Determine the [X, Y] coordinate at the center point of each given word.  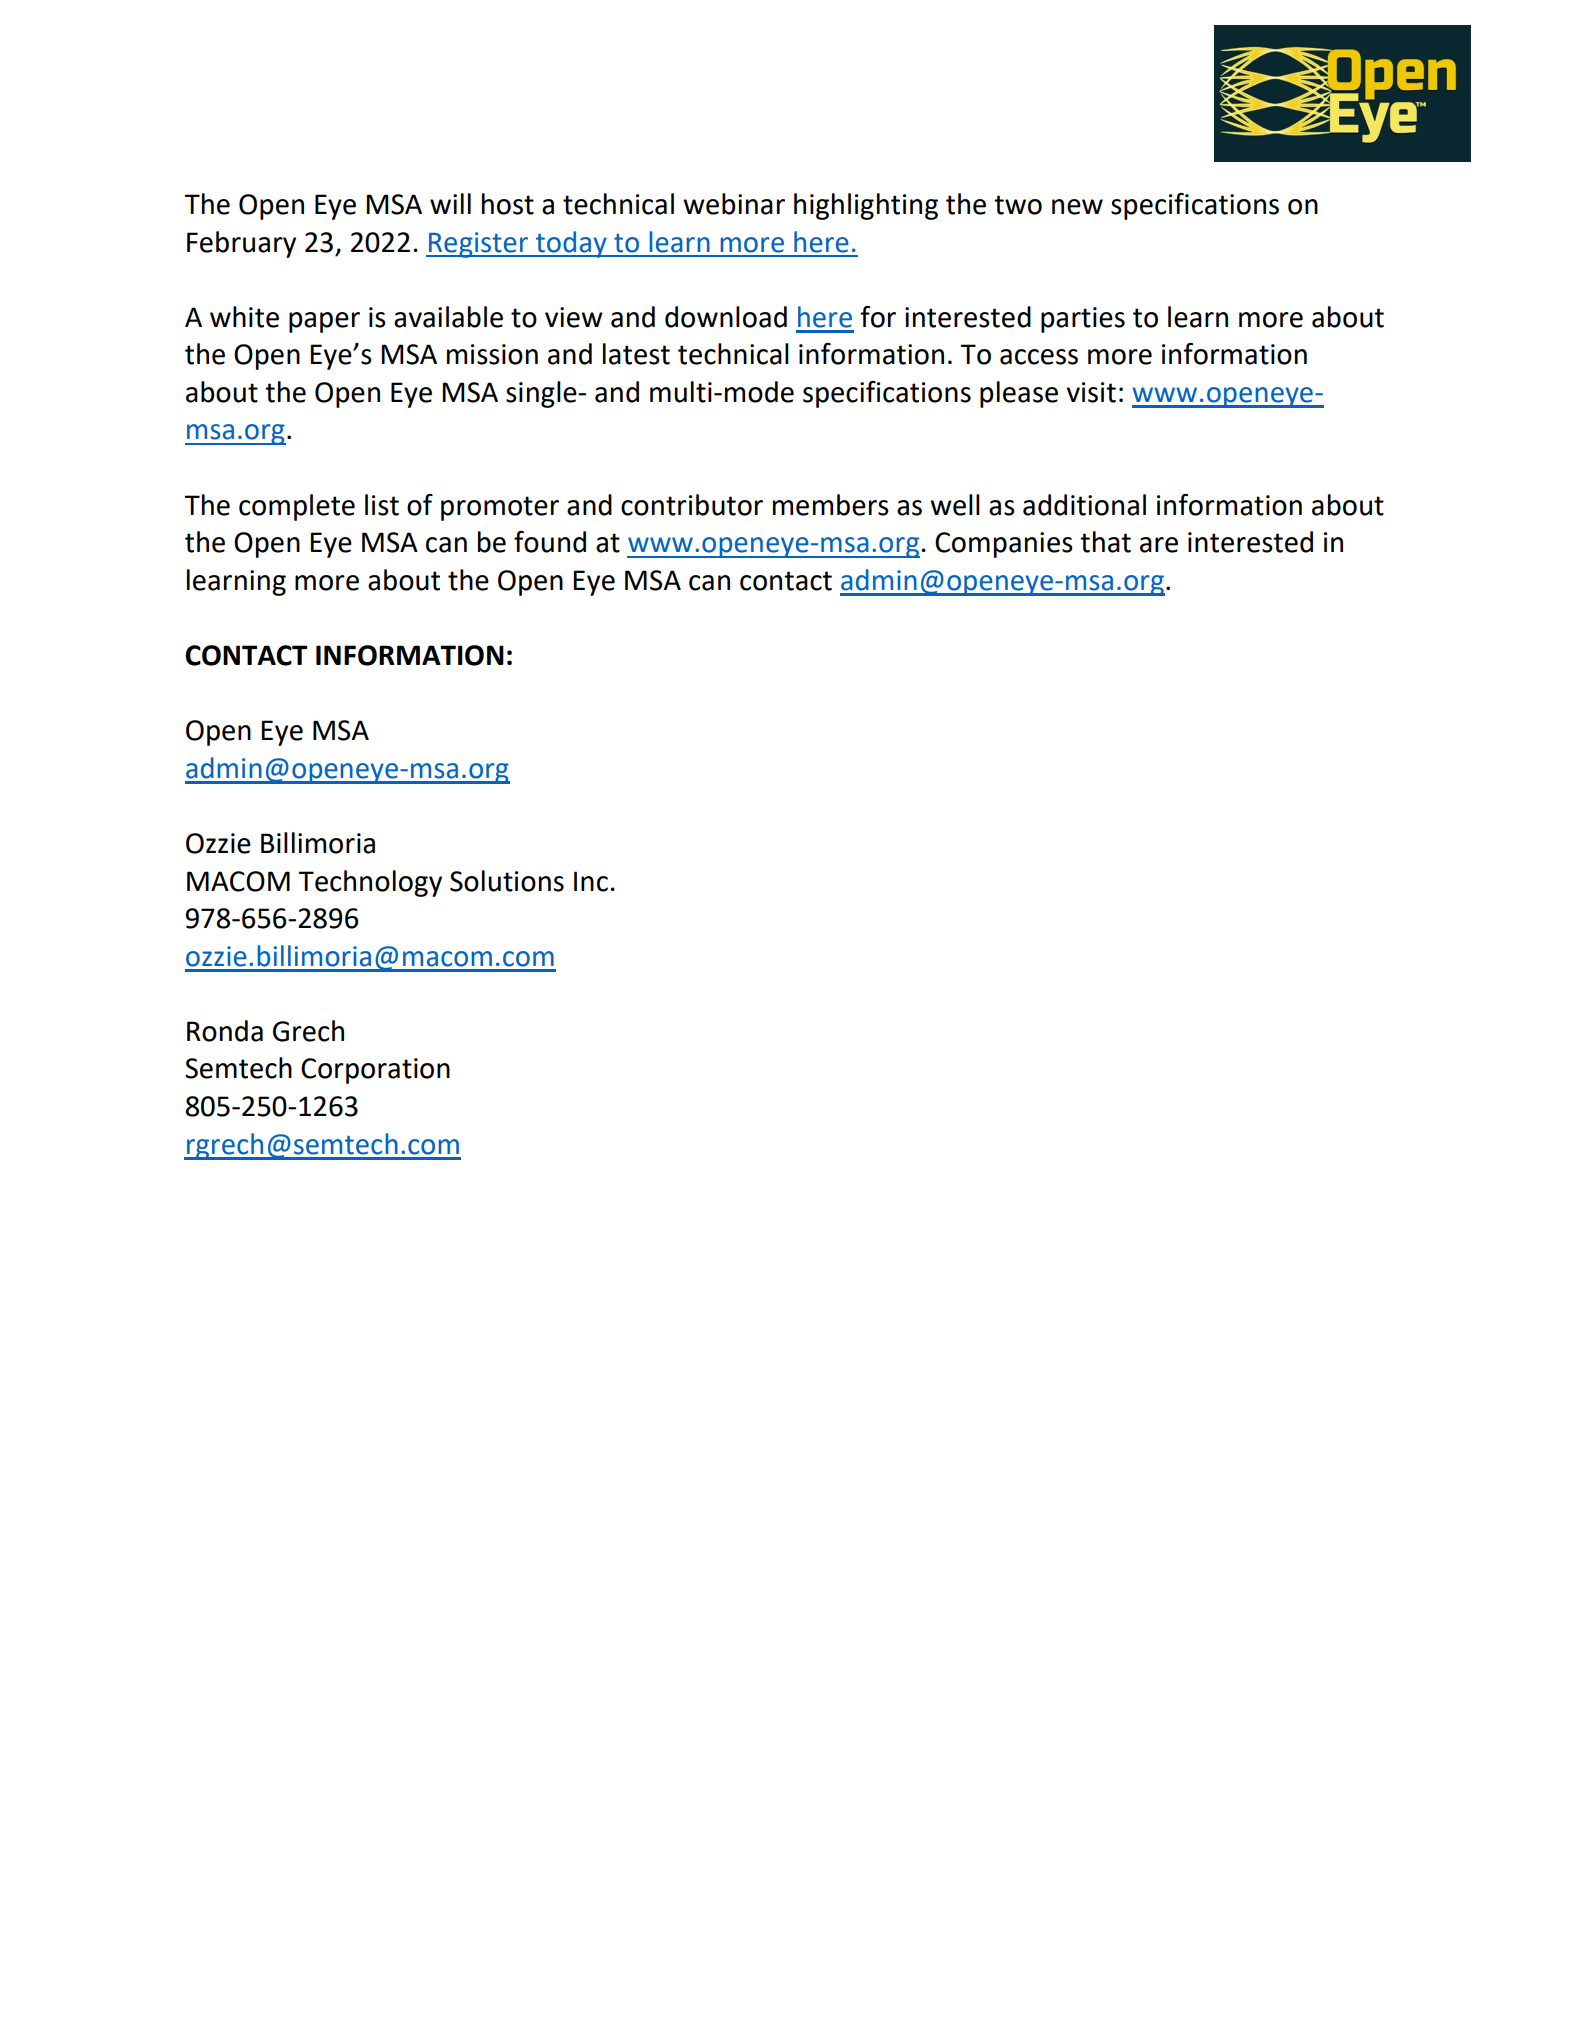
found [550, 542]
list [382, 505]
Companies [1004, 545]
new [1077, 207]
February [241, 244]
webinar [734, 204]
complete [297, 507]
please [1019, 394]
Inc [591, 881]
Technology [370, 883]
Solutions [507, 881]
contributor [692, 505]
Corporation [375, 1071]
